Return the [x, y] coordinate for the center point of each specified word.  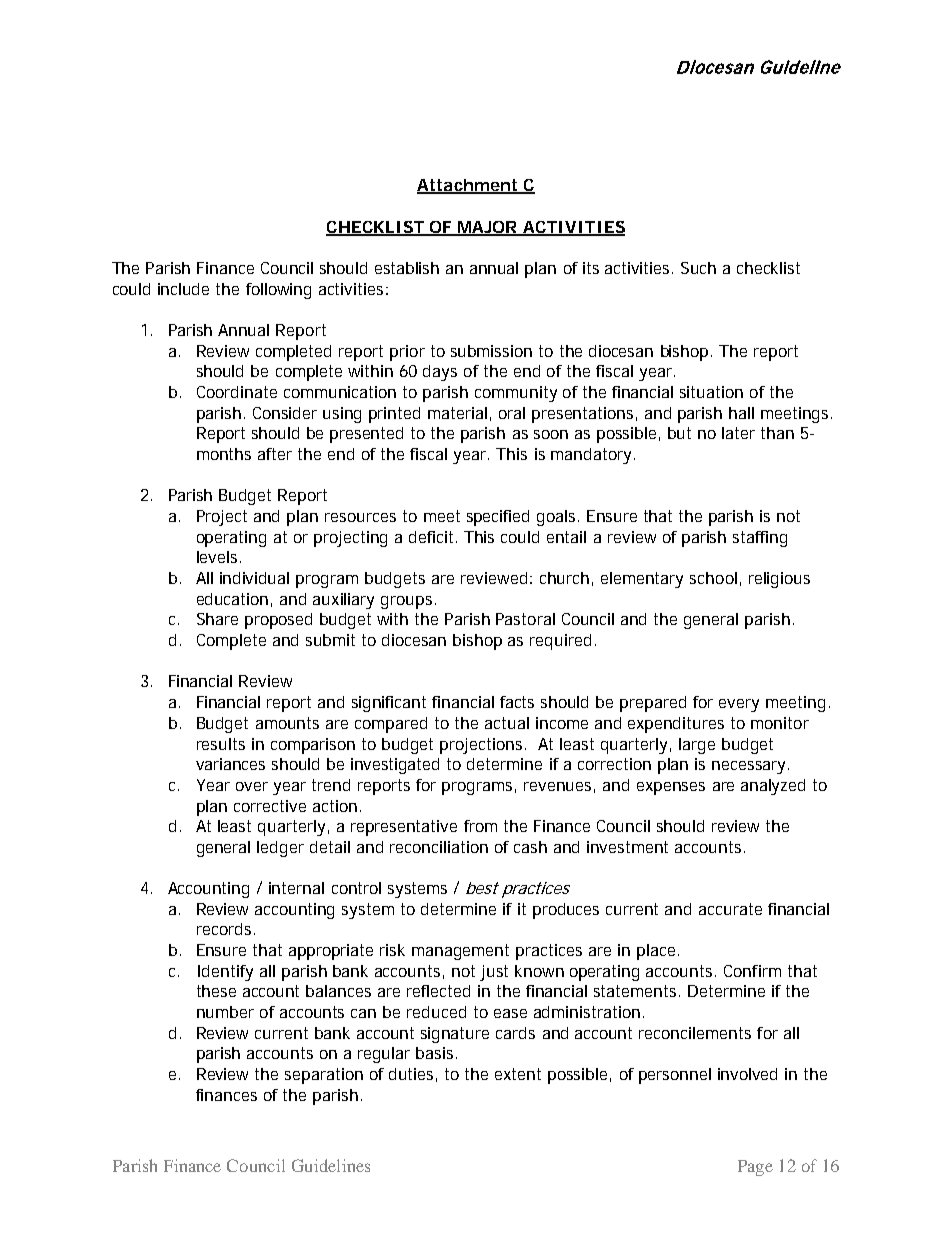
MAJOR [487, 228]
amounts [287, 723]
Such [698, 268]
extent [518, 1074]
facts [517, 702]
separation [324, 1076]
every [739, 705]
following [278, 291]
